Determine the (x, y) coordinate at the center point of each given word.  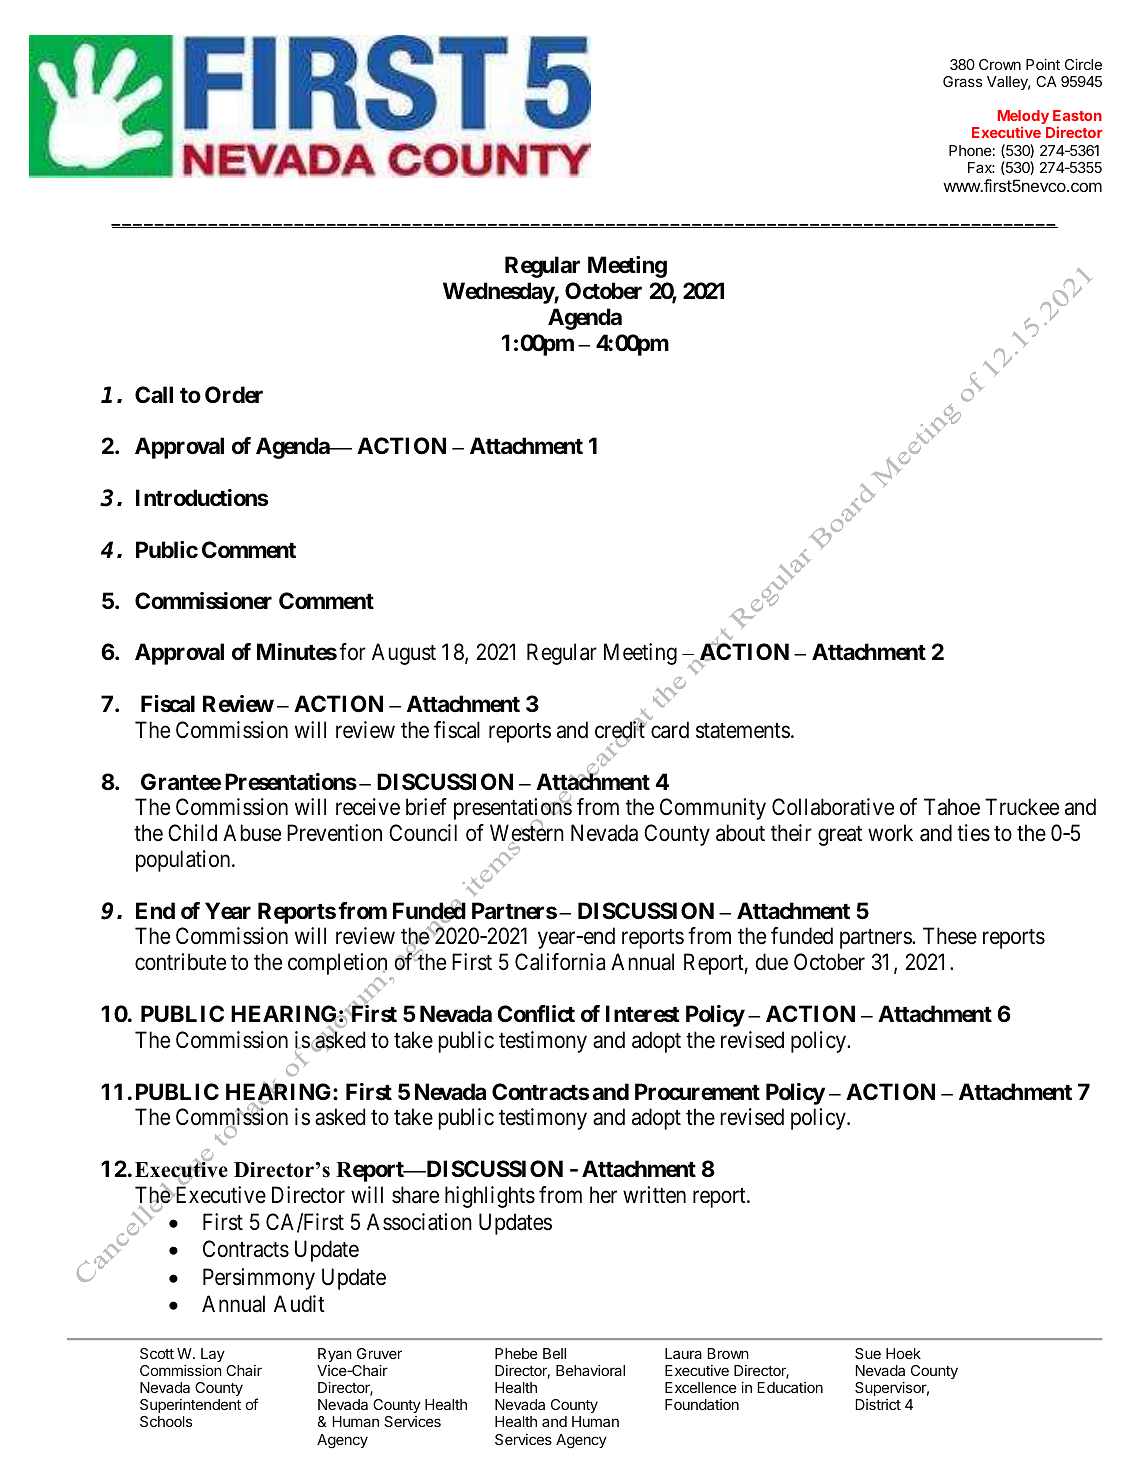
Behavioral (590, 1370)
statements (743, 731)
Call (154, 395)
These (950, 936)
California (560, 962)
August (404, 654)
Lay (213, 1355)
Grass (962, 81)
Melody (1023, 118)
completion (337, 965)
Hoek (903, 1353)
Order (234, 395)
